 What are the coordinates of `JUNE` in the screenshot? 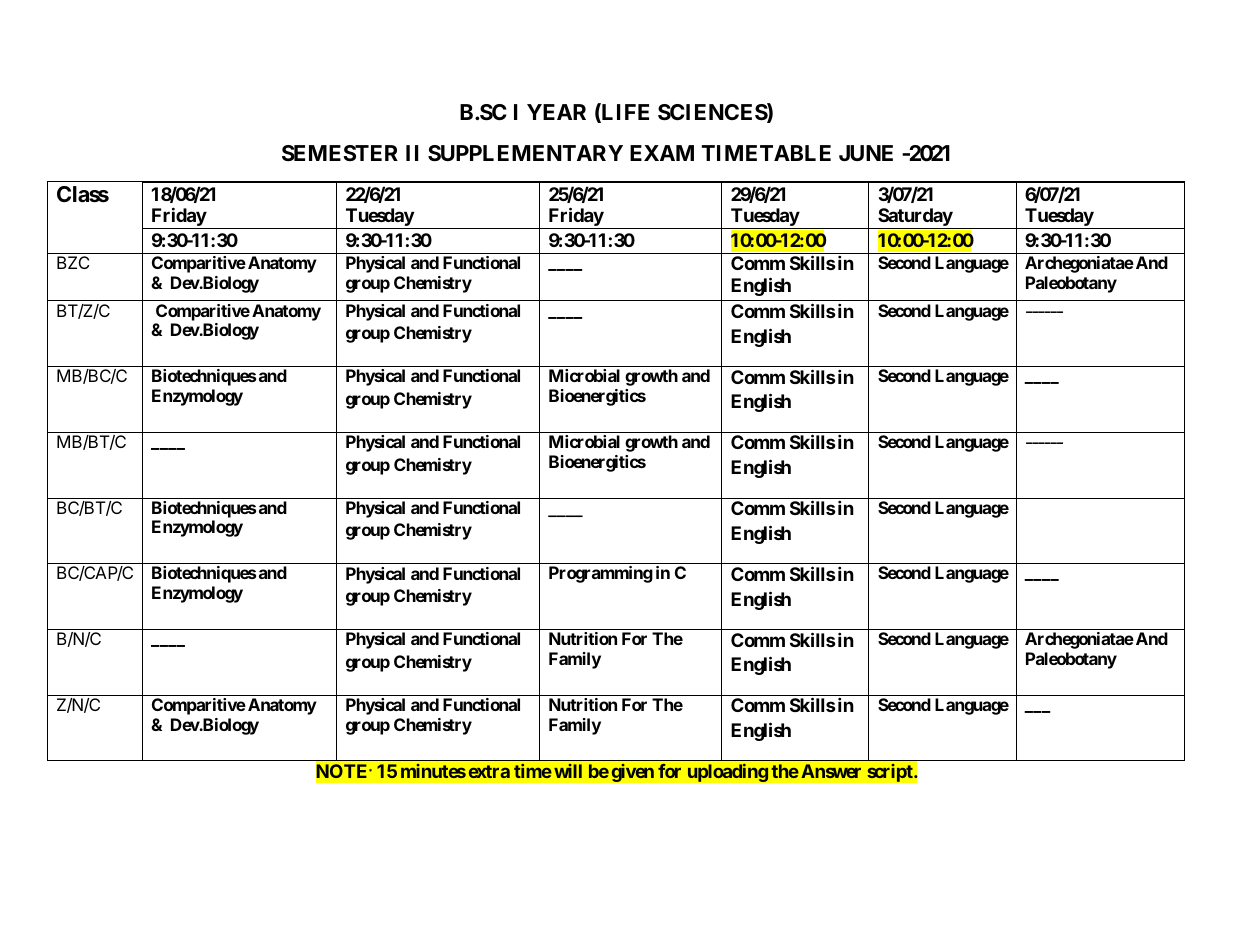 It's located at (866, 153).
